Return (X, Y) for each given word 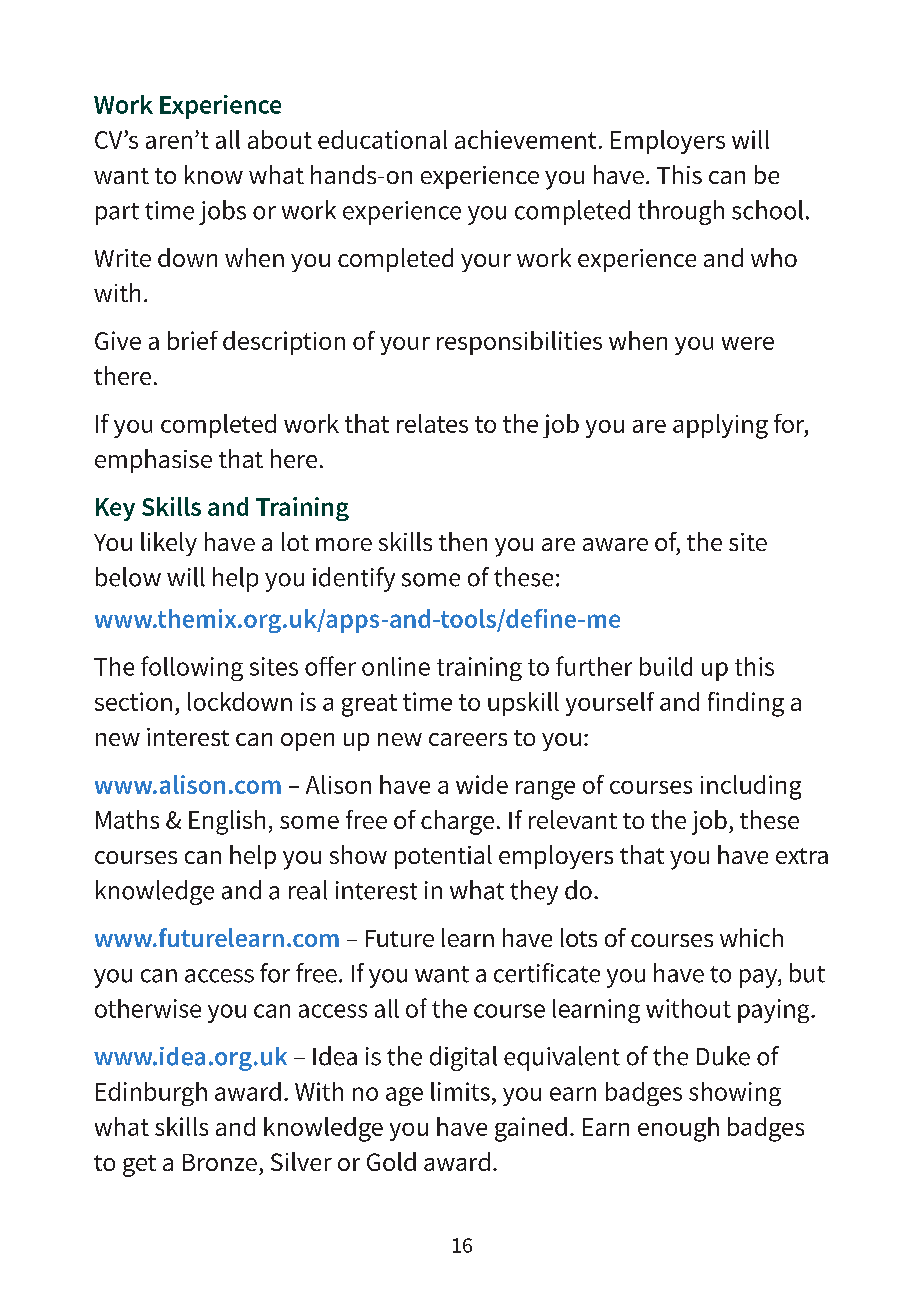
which (751, 937)
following (192, 668)
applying (720, 426)
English (227, 822)
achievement (525, 139)
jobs (222, 212)
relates (432, 423)
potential (443, 857)
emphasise (153, 461)
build (666, 666)
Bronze (220, 1162)
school (767, 210)
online (396, 666)
